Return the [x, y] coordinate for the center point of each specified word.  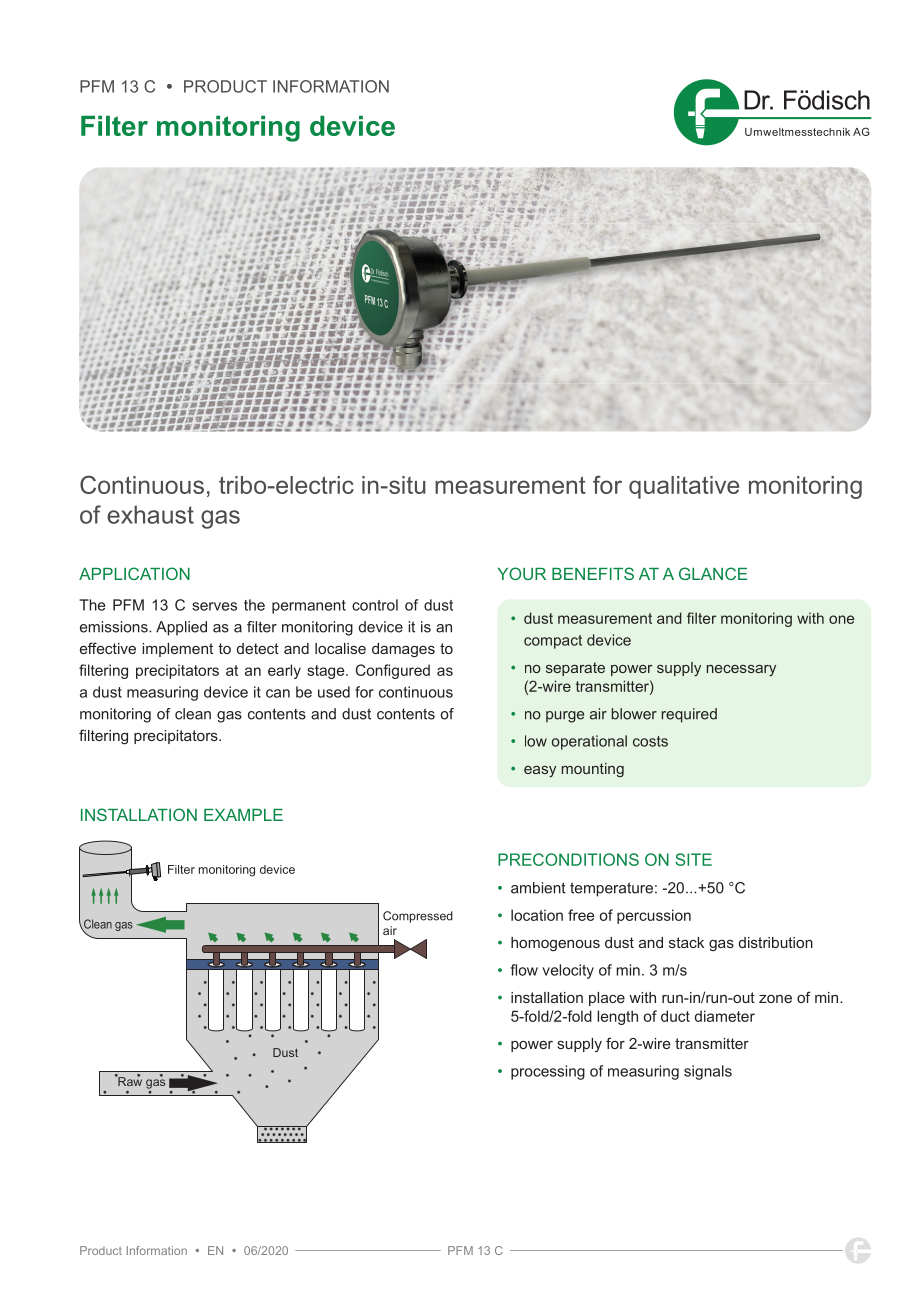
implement [177, 650]
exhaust [150, 514]
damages [403, 650]
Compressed [418, 917]
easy [540, 771]
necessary [741, 670]
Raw [129, 1080]
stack [686, 942]
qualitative [684, 487]
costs [650, 741]
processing [548, 1072]
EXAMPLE [243, 815]
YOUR [522, 573]
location [537, 915]
